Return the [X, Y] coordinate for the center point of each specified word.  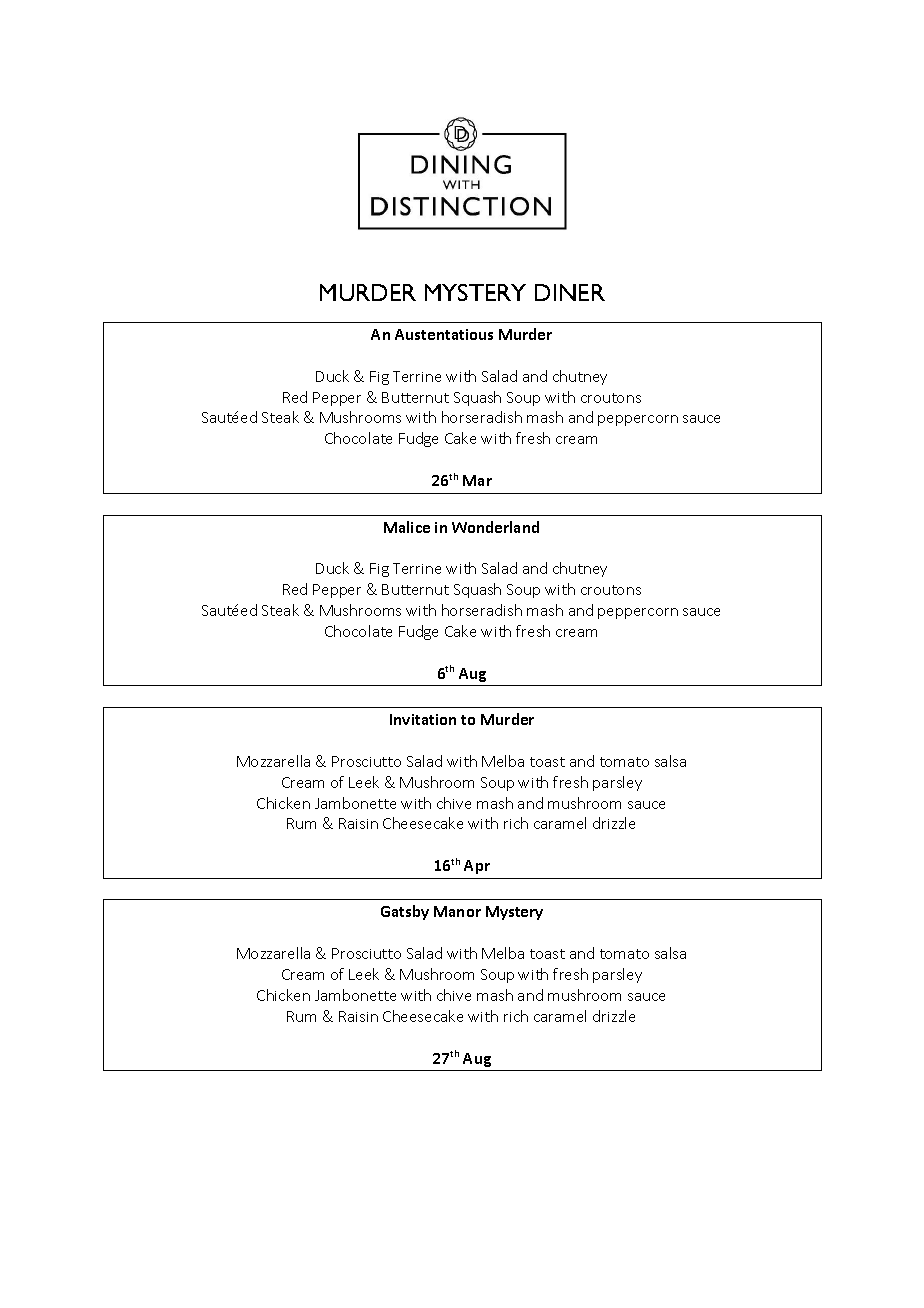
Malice [407, 527]
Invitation [423, 719]
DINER [570, 292]
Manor [457, 911]
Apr [477, 867]
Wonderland [495, 527]
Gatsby [405, 912]
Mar [477, 480]
